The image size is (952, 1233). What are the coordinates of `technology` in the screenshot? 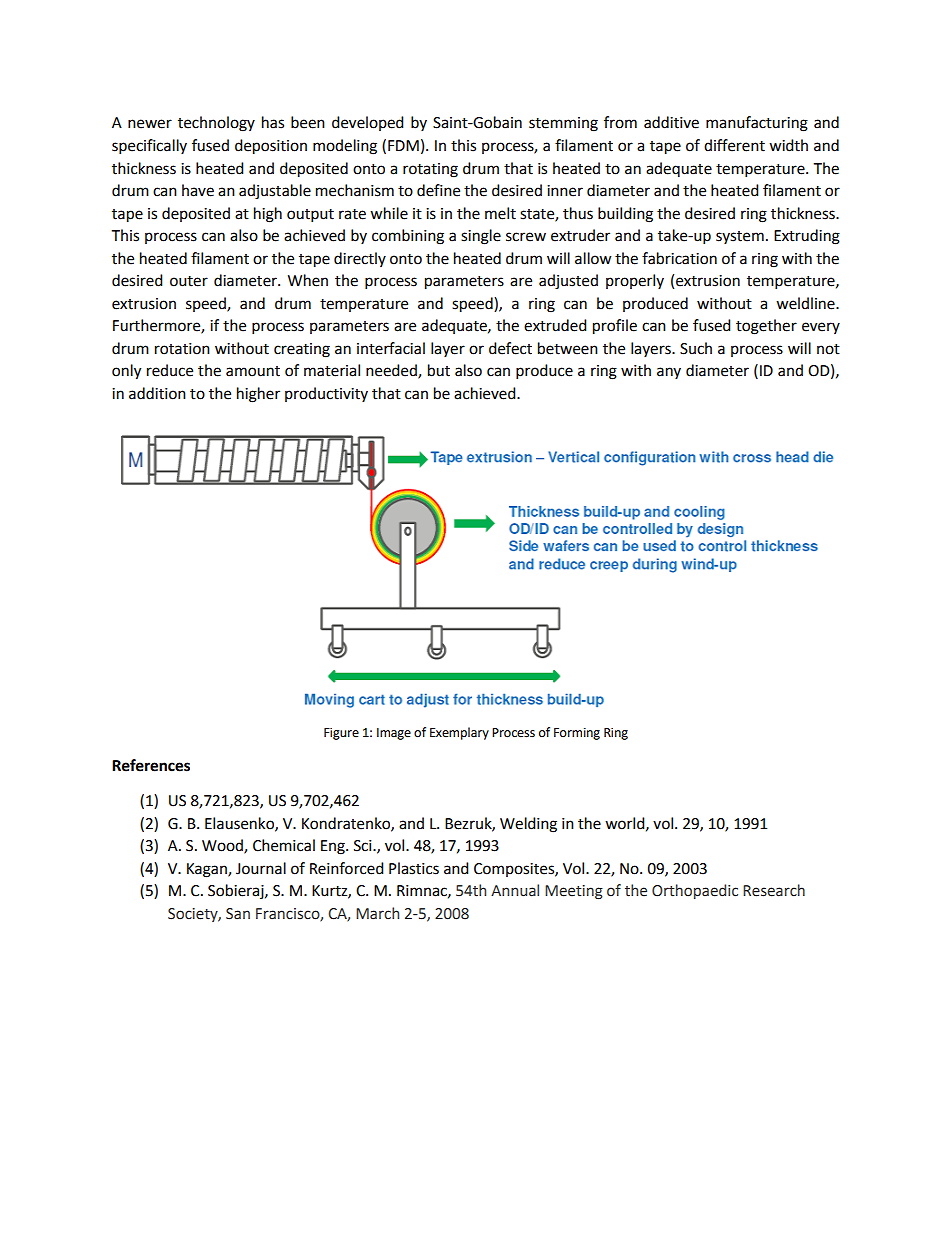 It's located at (216, 124).
